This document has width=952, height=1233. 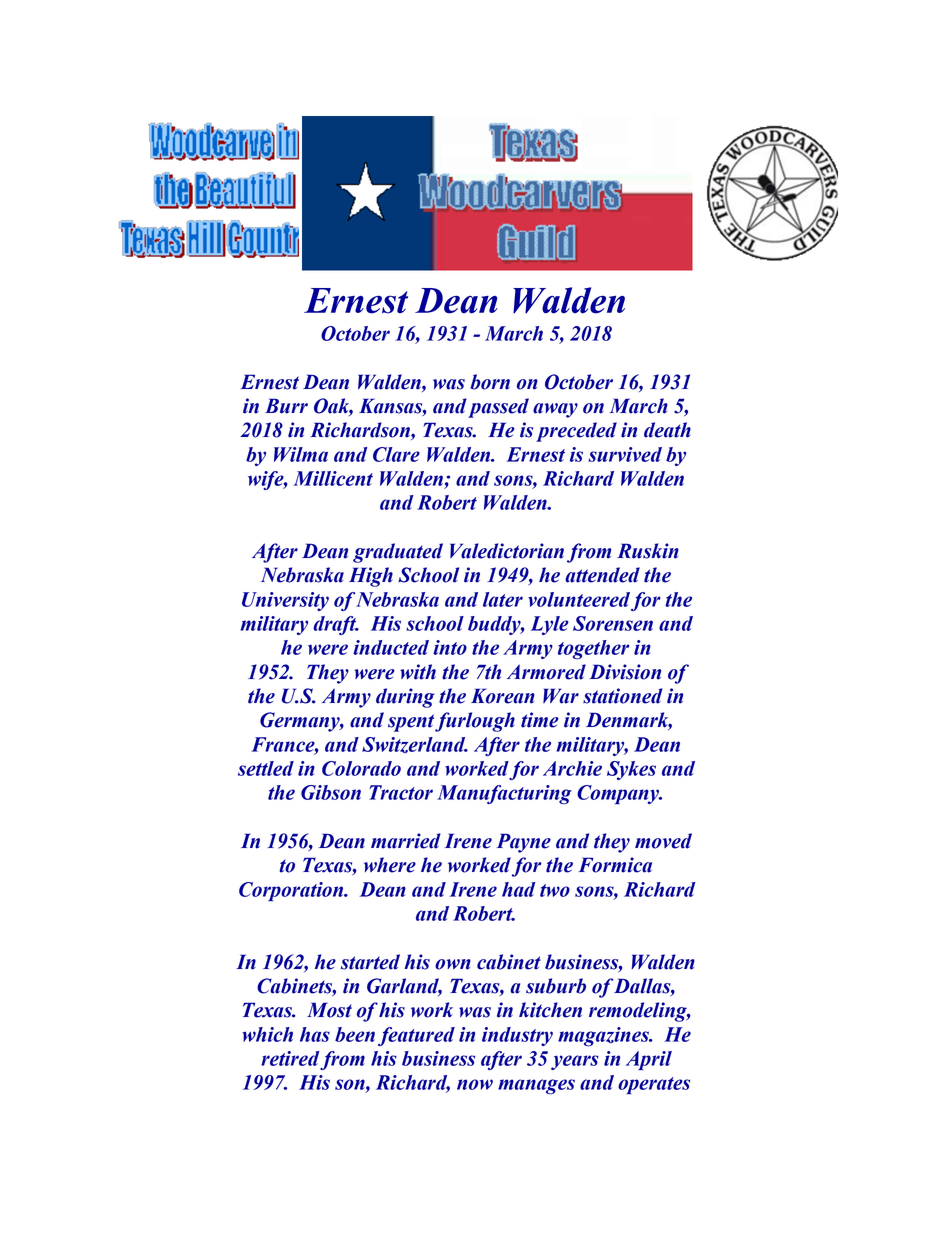 I want to click on Manufacturing, so click(x=504, y=794).
